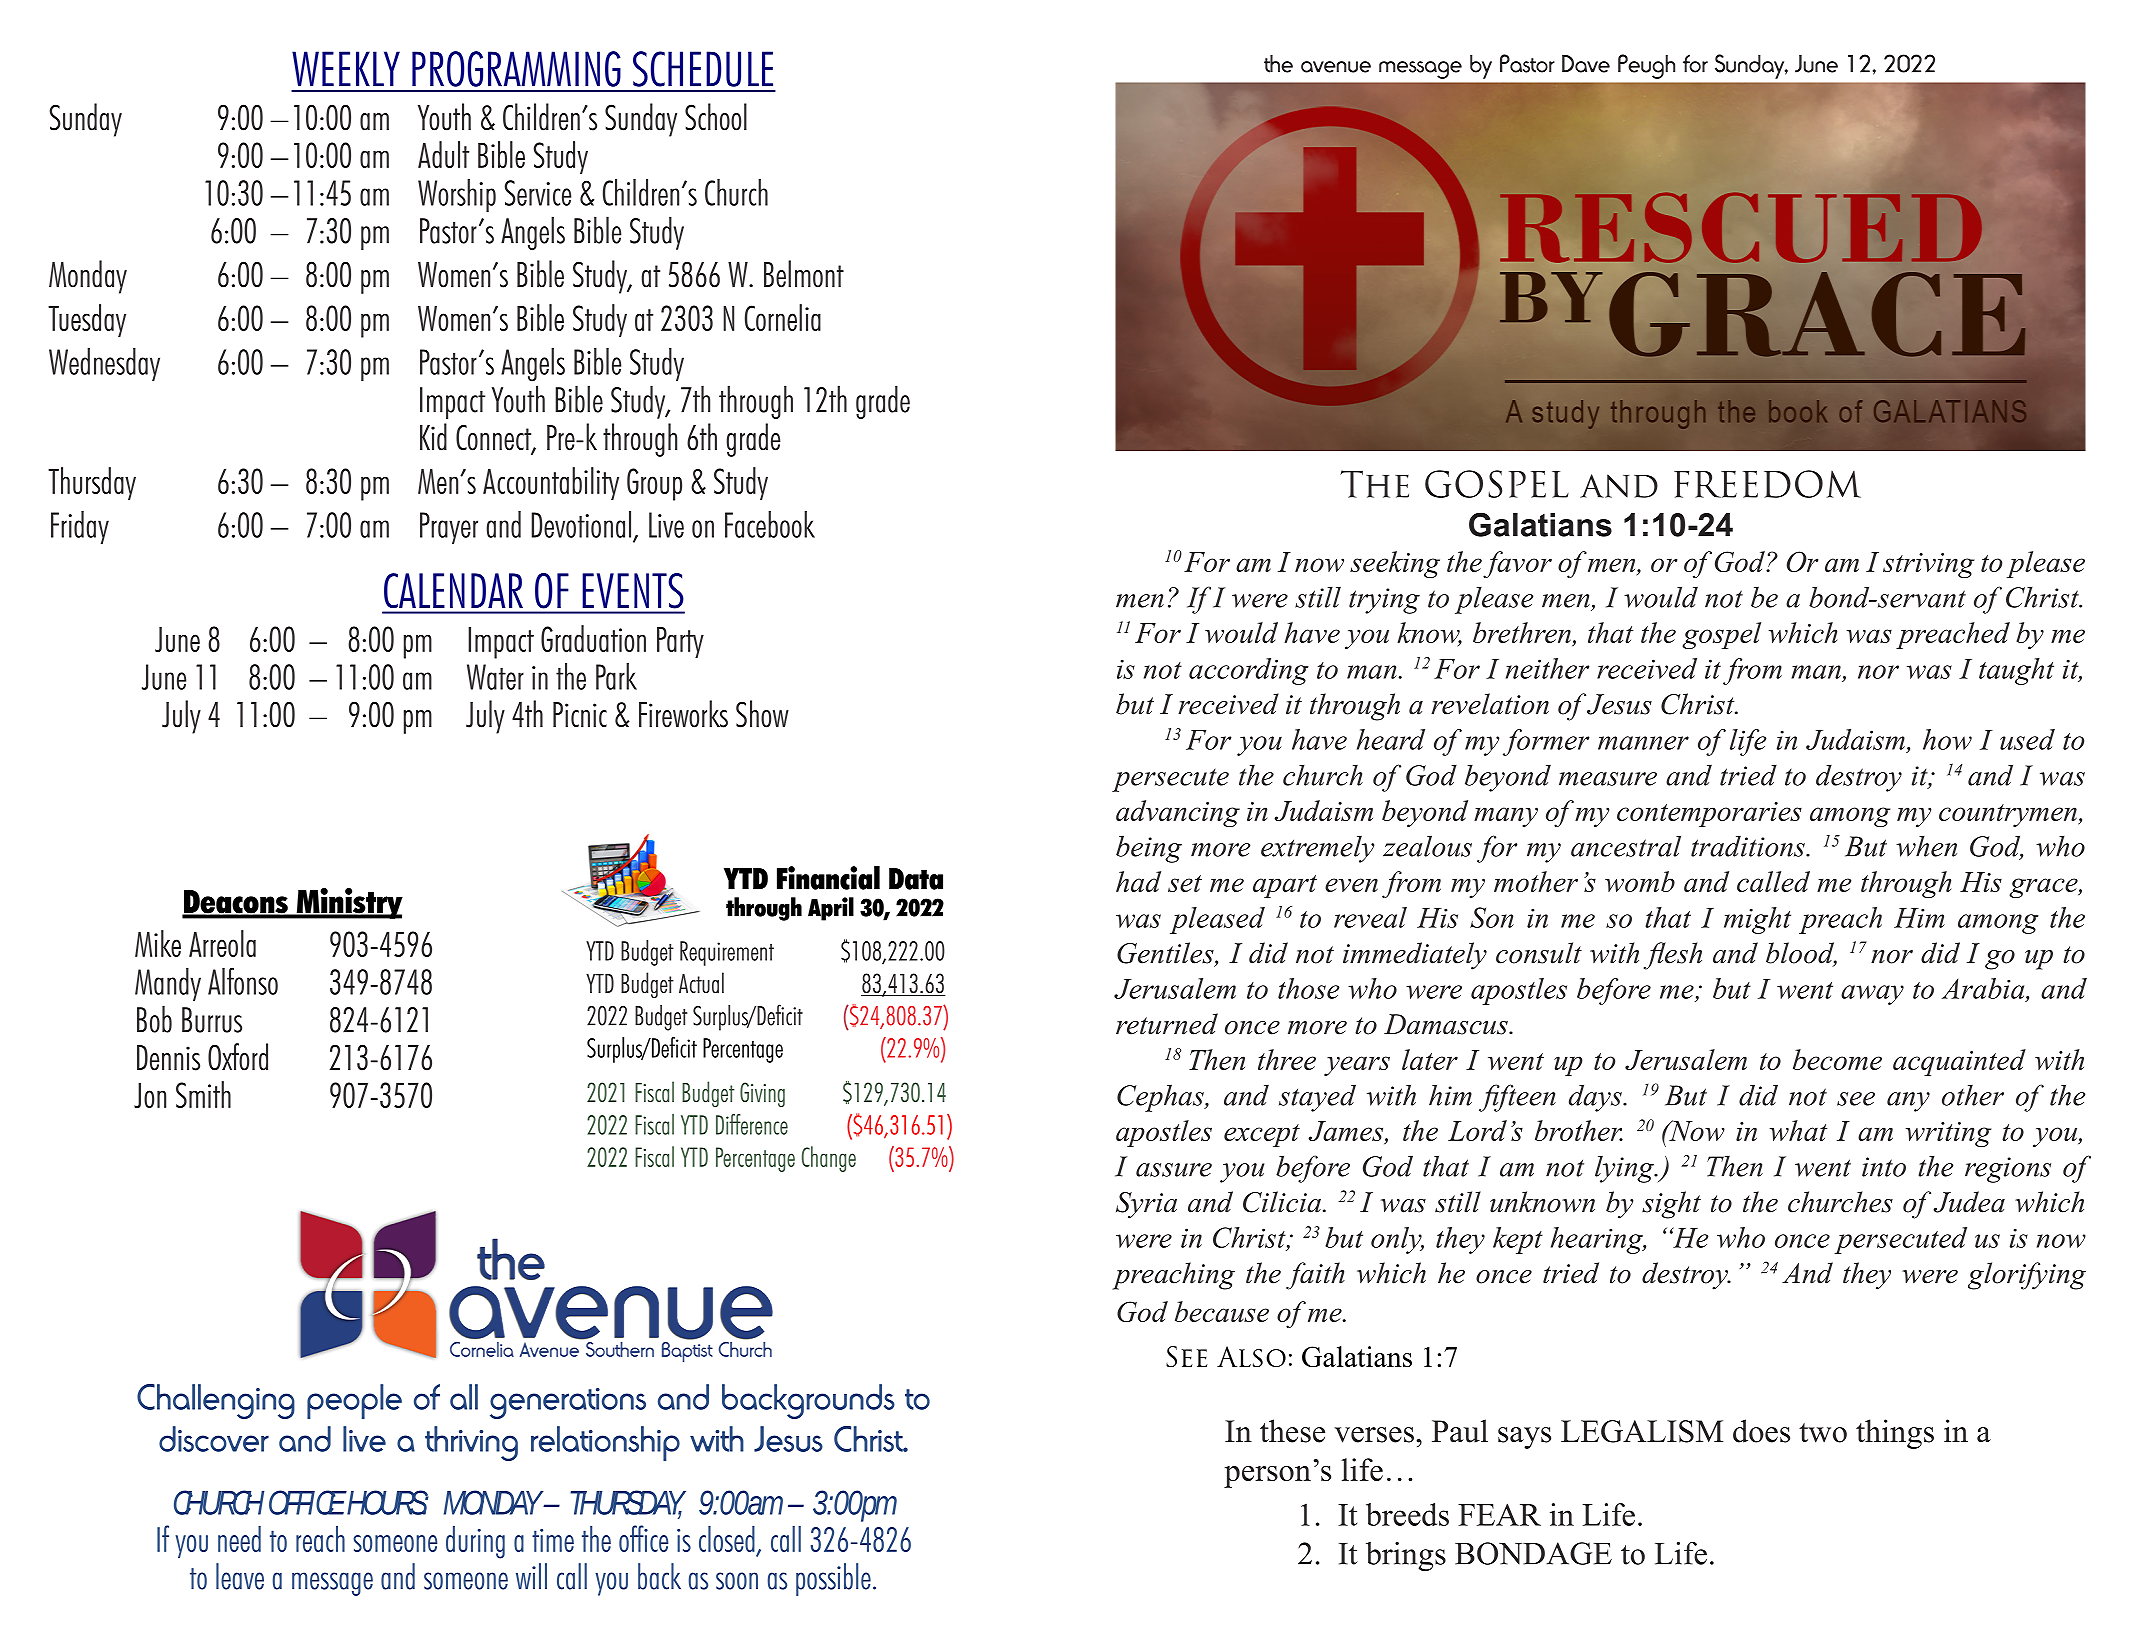  Describe the element at coordinates (1336, 67) in the document. I see `avenue` at that location.
